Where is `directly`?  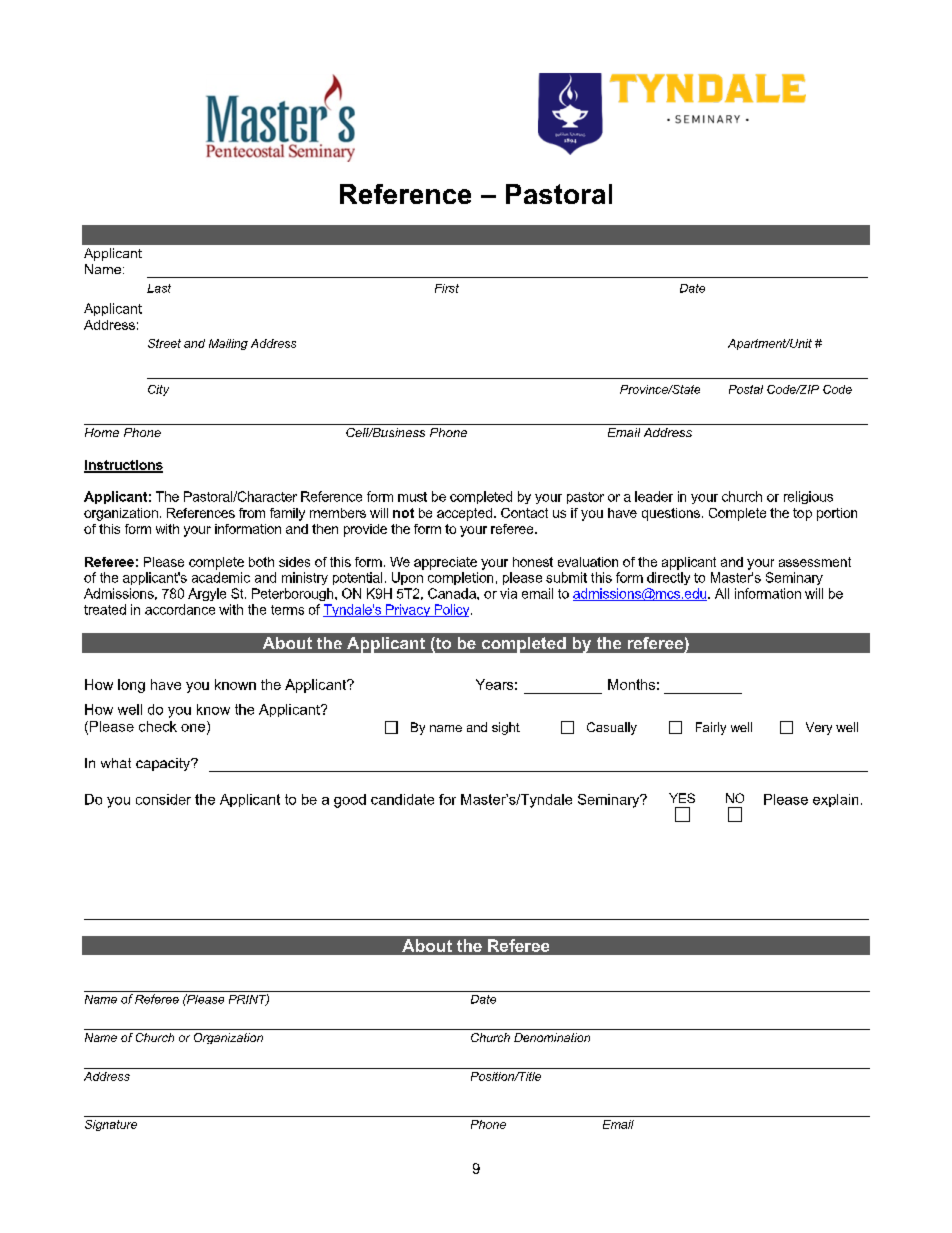
directly is located at coordinates (668, 578).
